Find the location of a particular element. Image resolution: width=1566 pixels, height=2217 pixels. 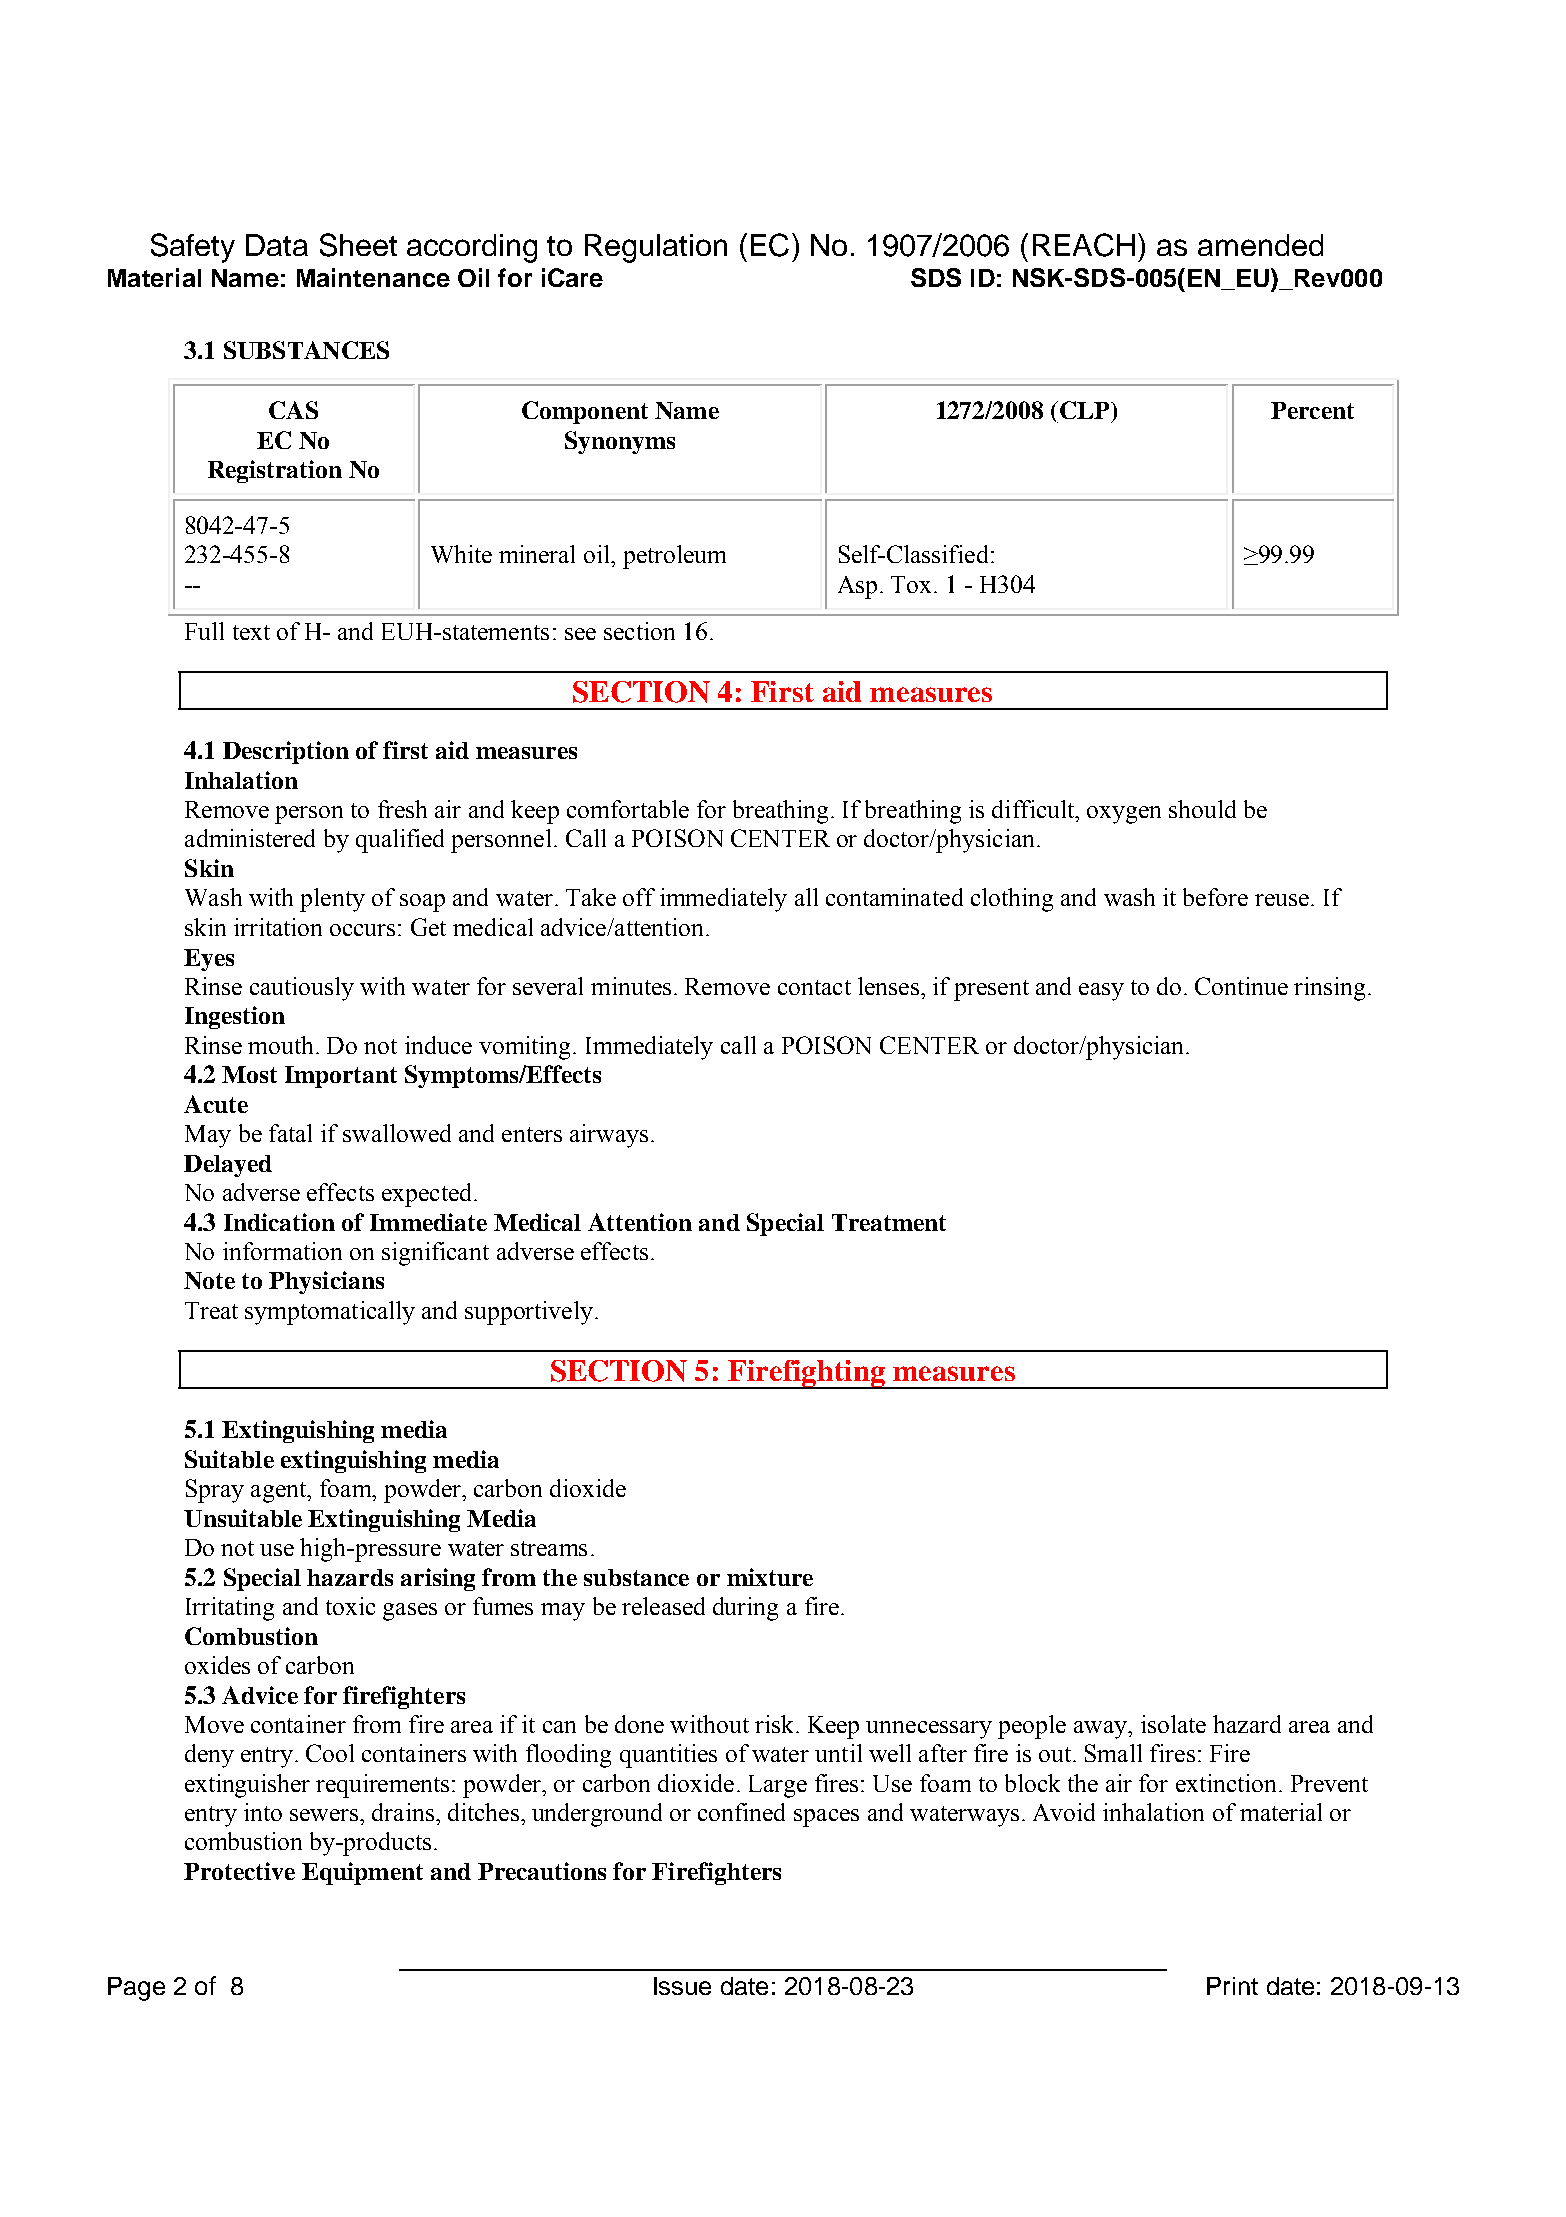

amended is located at coordinates (1260, 245).
